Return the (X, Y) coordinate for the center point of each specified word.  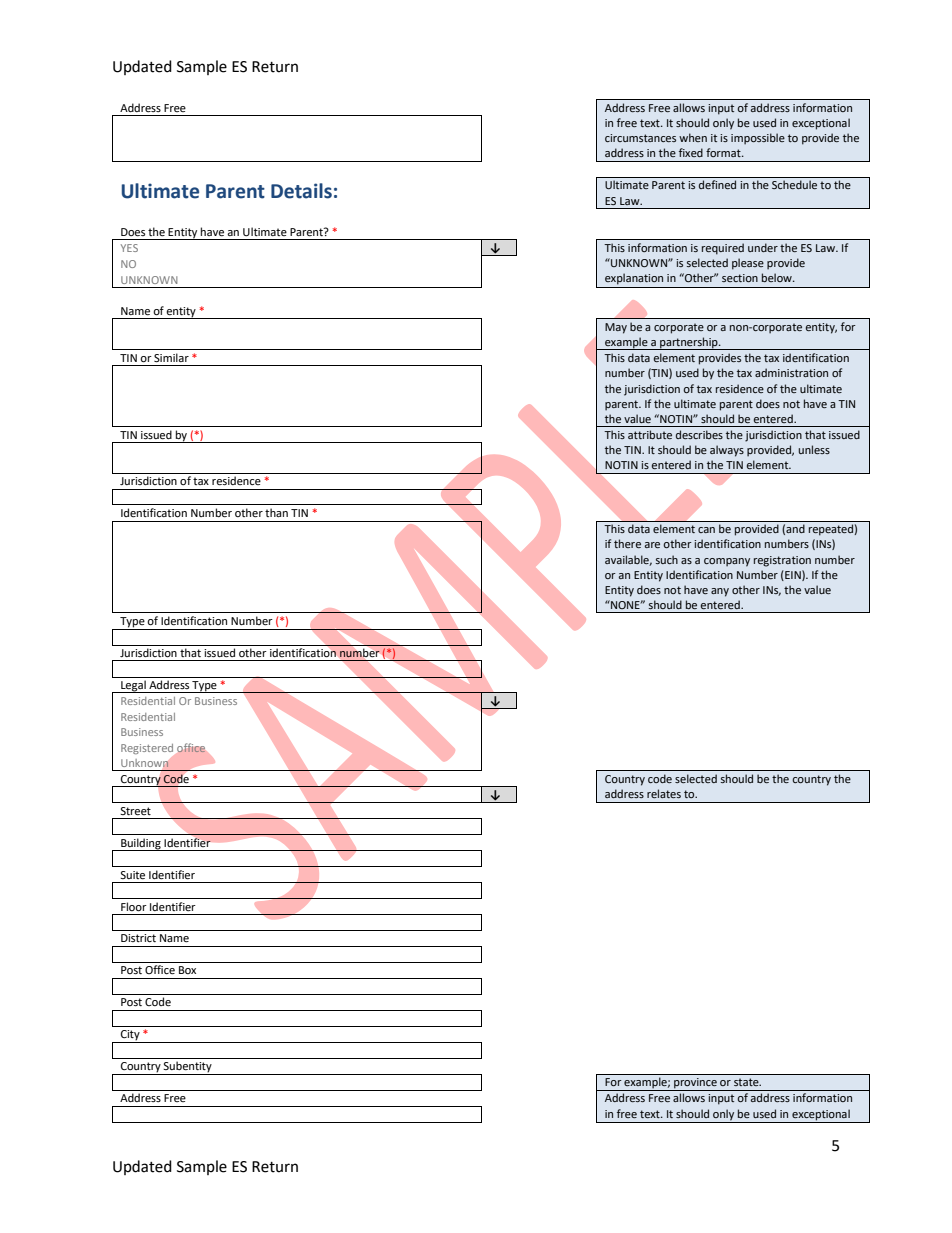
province (695, 1084)
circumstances (640, 138)
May (616, 328)
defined (717, 184)
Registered (147, 749)
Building (141, 844)
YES (129, 248)
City (130, 1036)
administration (791, 372)
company (727, 562)
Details (301, 191)
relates (664, 793)
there (627, 543)
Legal (133, 686)
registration (782, 561)
